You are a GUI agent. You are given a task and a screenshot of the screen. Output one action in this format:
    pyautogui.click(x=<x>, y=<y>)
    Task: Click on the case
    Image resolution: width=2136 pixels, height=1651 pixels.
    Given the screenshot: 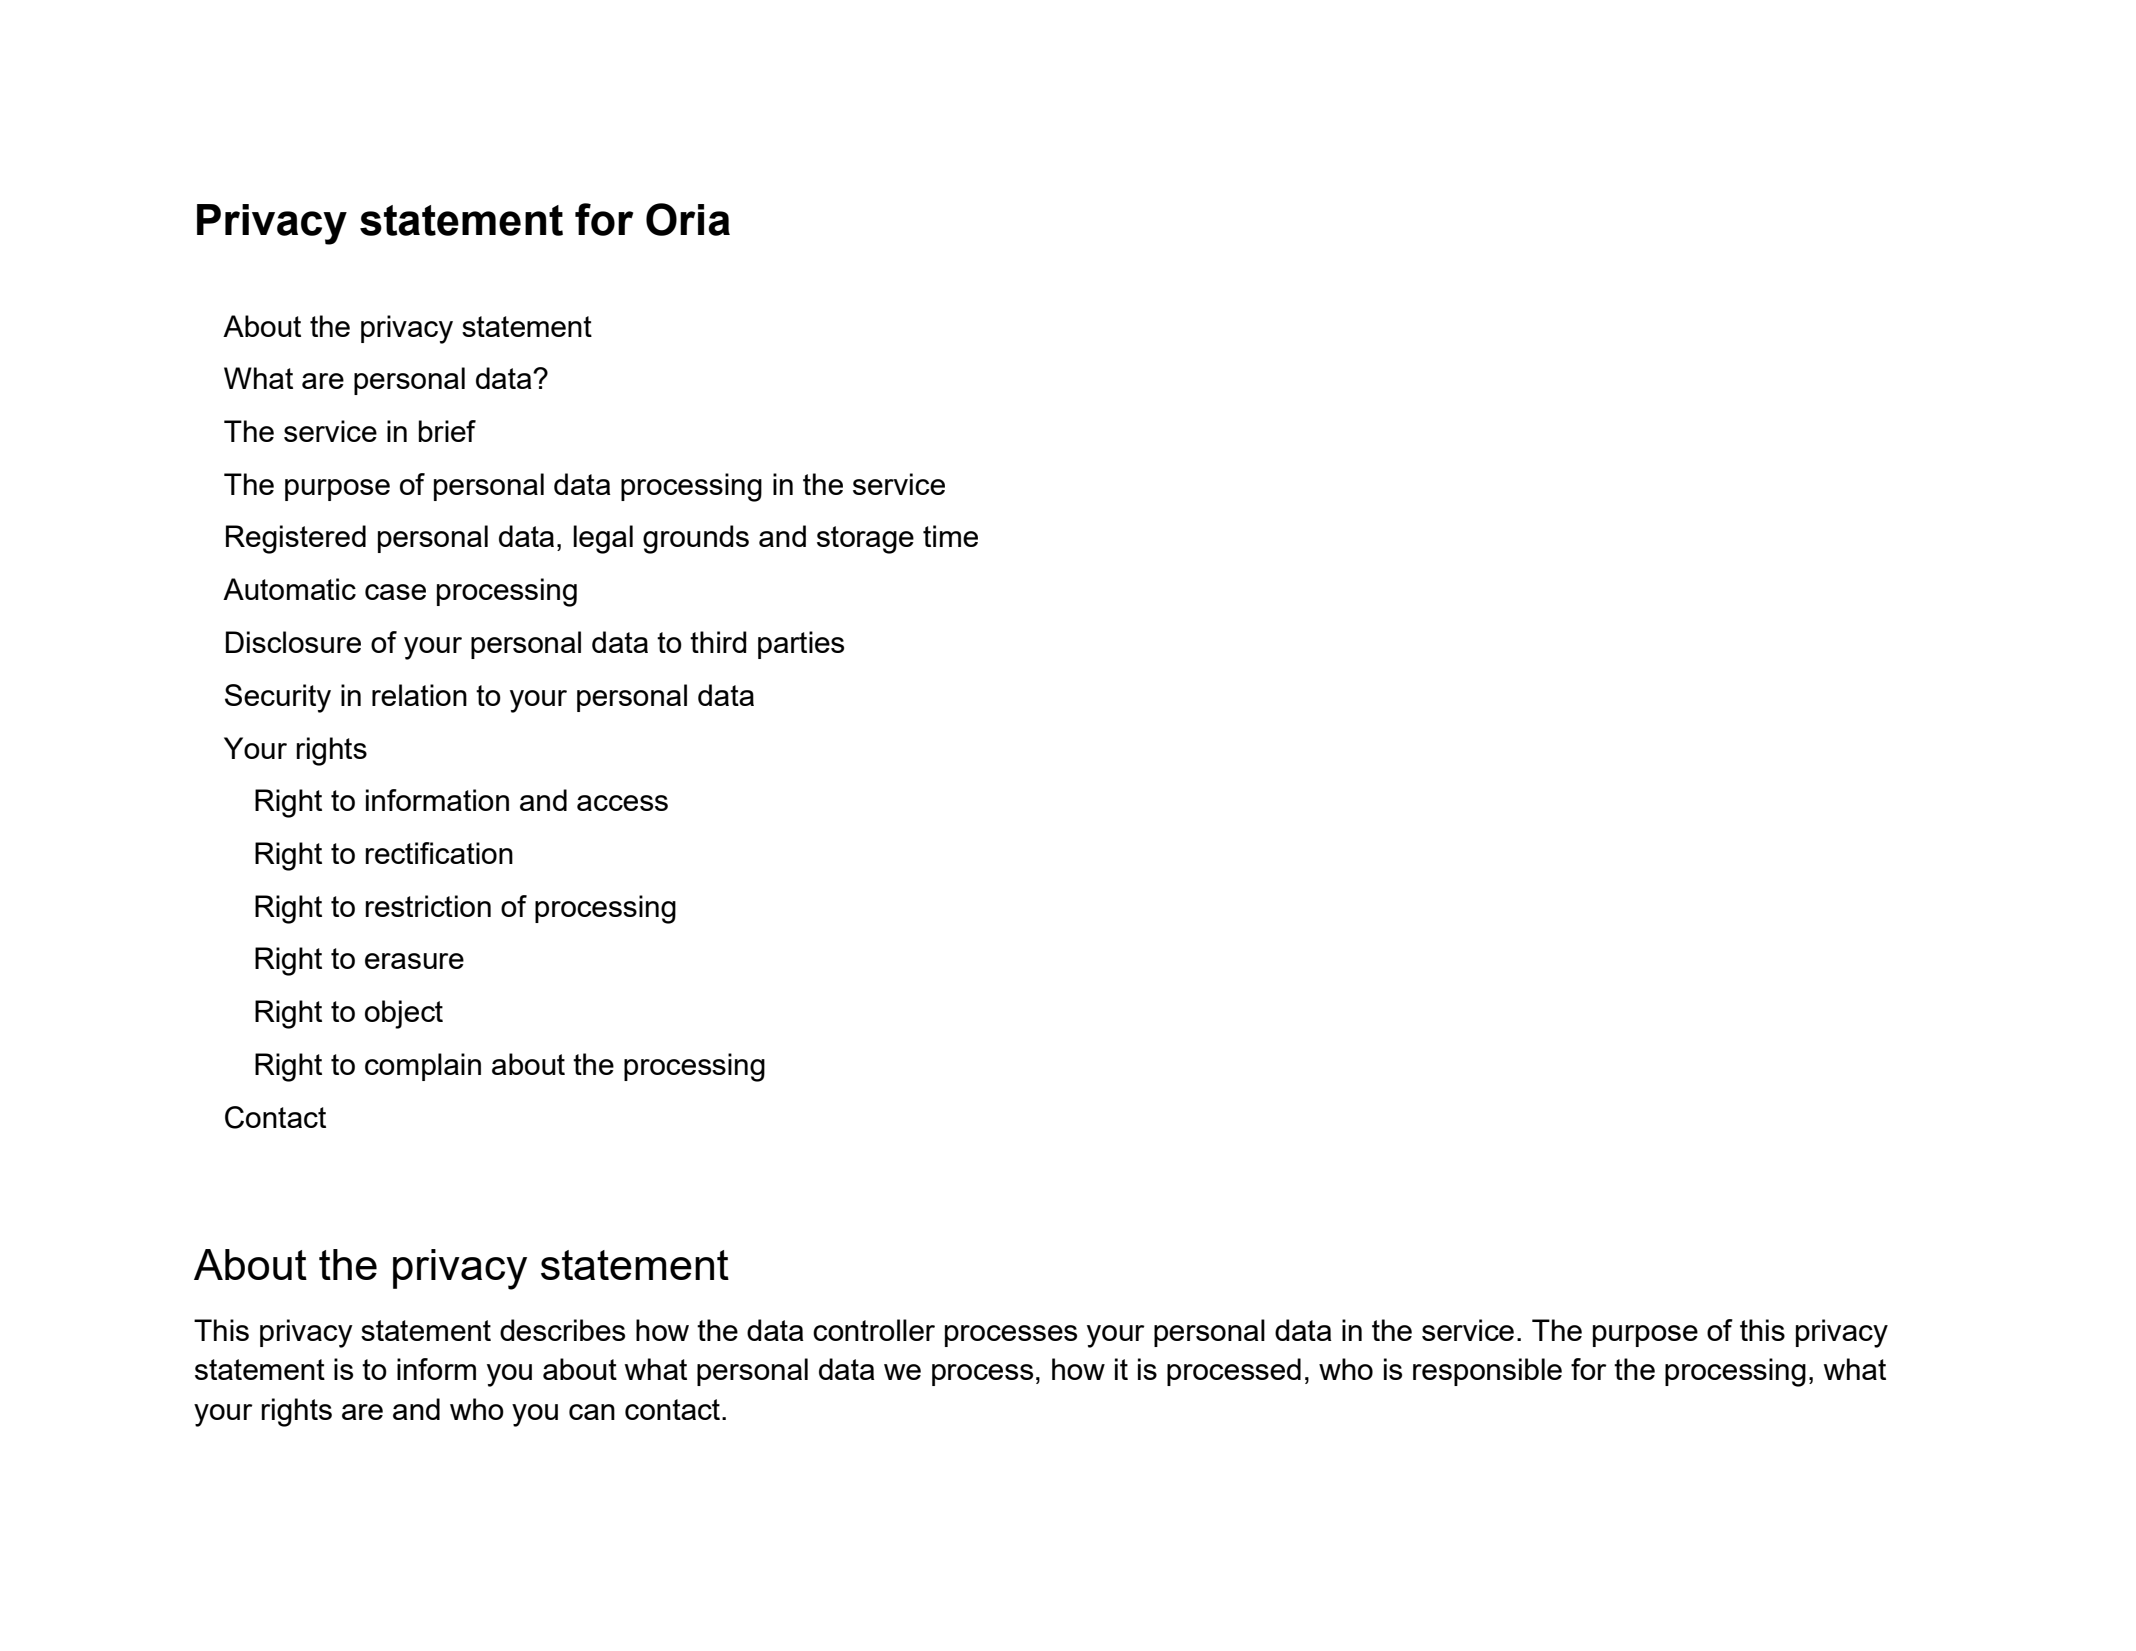 What is the action you would take?
    pyautogui.click(x=395, y=592)
